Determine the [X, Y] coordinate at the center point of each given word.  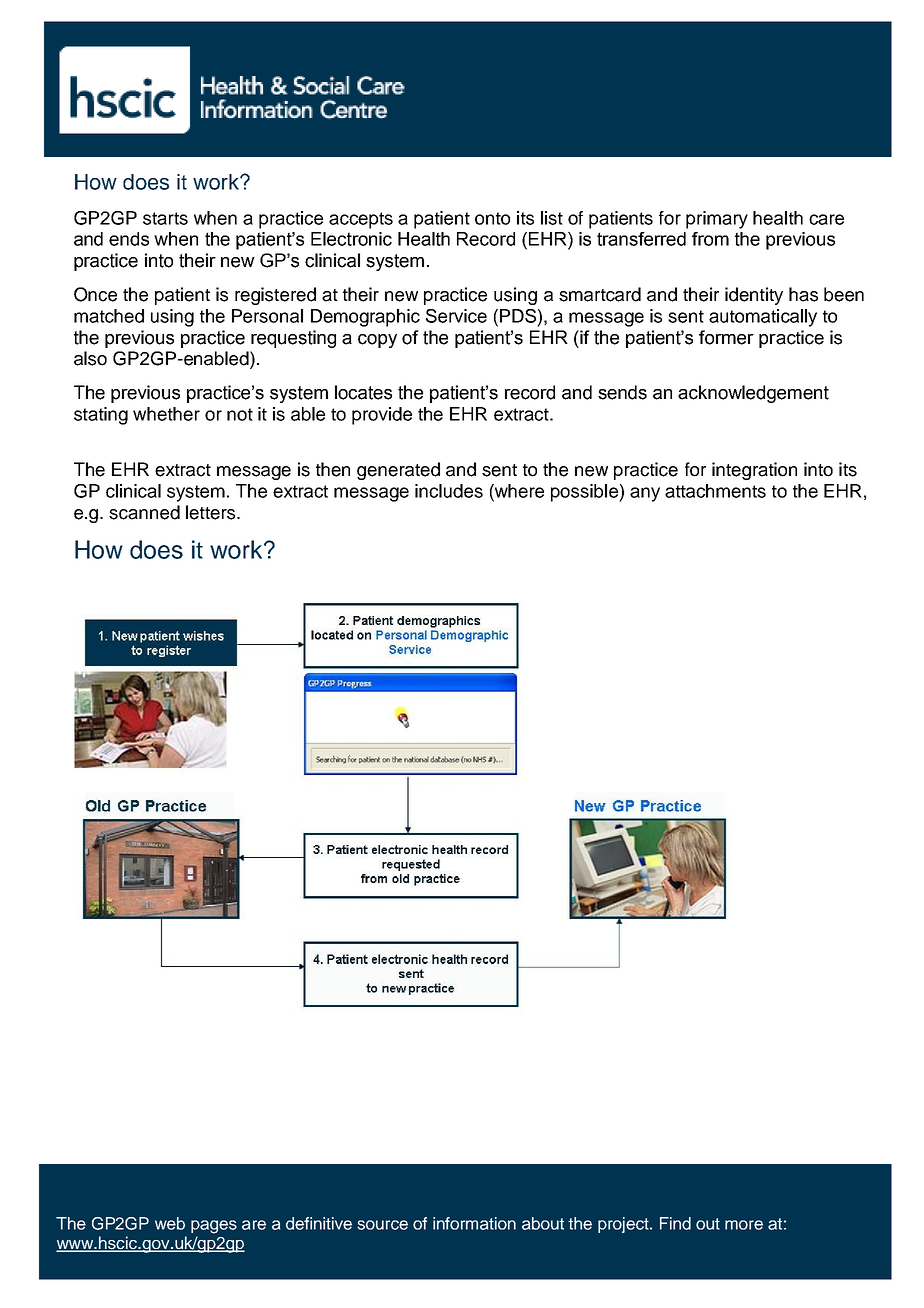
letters [212, 512]
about [543, 1223]
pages [214, 1227]
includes [449, 491]
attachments [715, 491]
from [710, 239]
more [744, 1225]
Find [675, 1223]
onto [492, 218]
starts [165, 218]
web [170, 1223]
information [474, 1223]
